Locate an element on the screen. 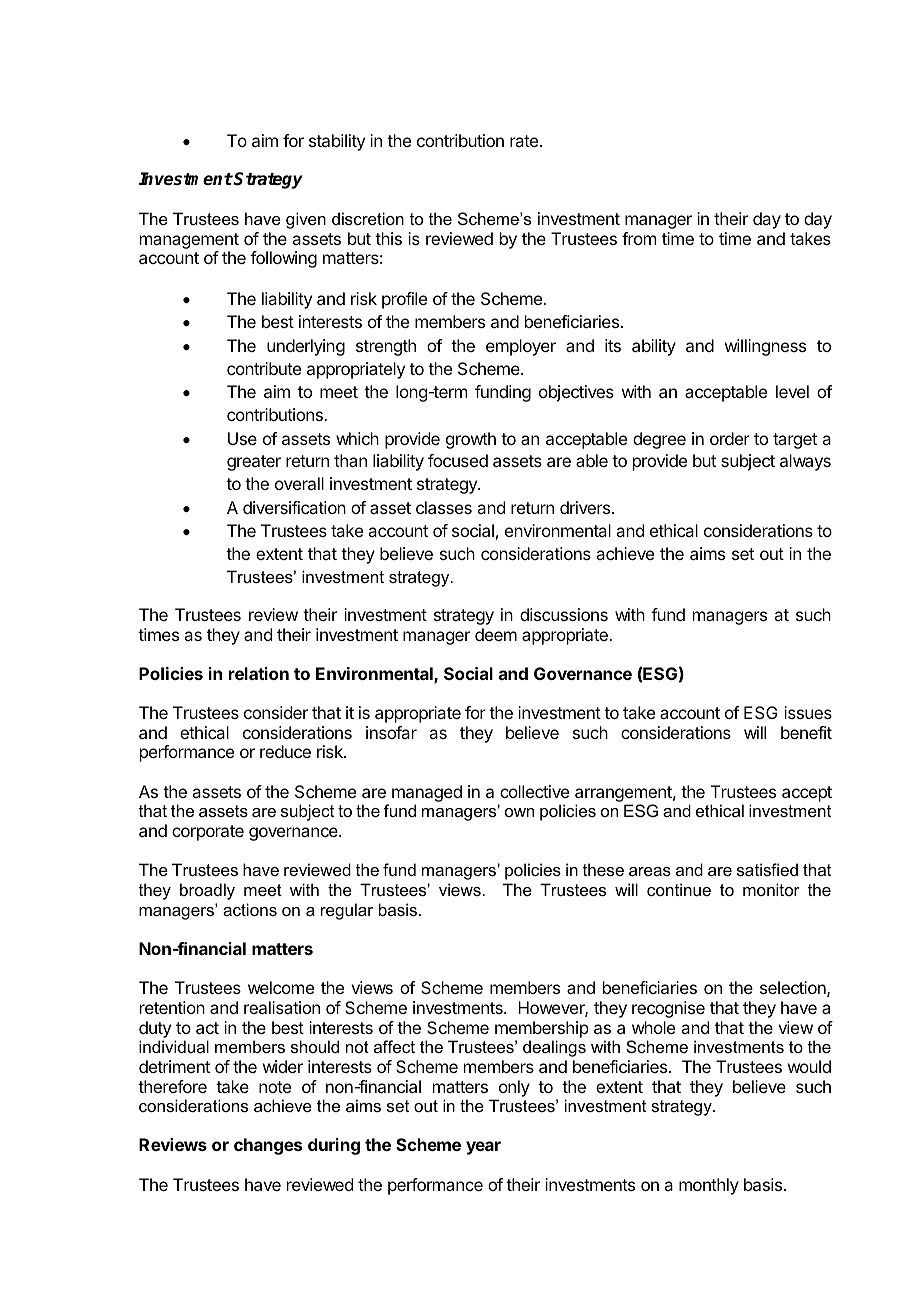  recognise is located at coordinates (668, 1009).
